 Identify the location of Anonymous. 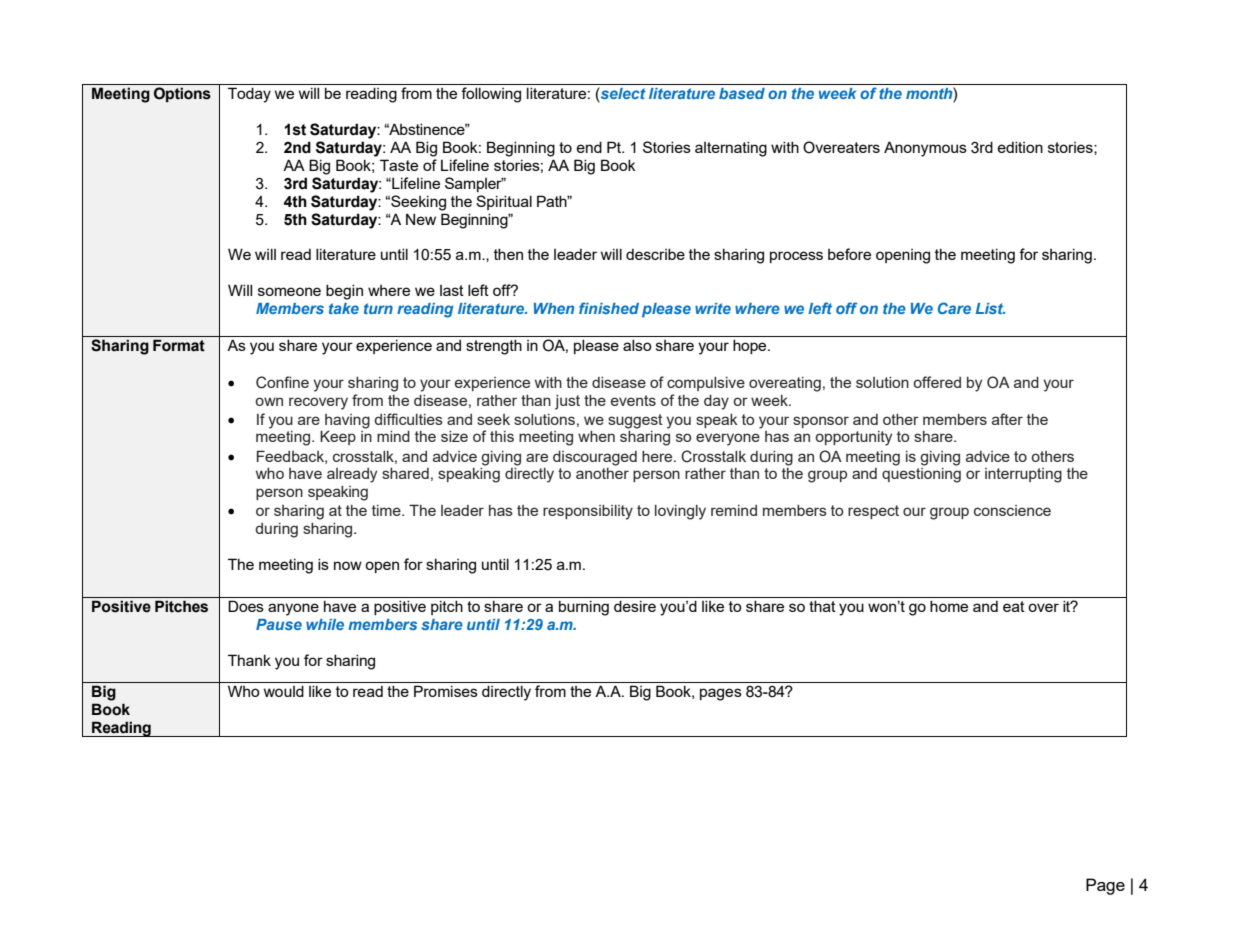
(925, 149).
